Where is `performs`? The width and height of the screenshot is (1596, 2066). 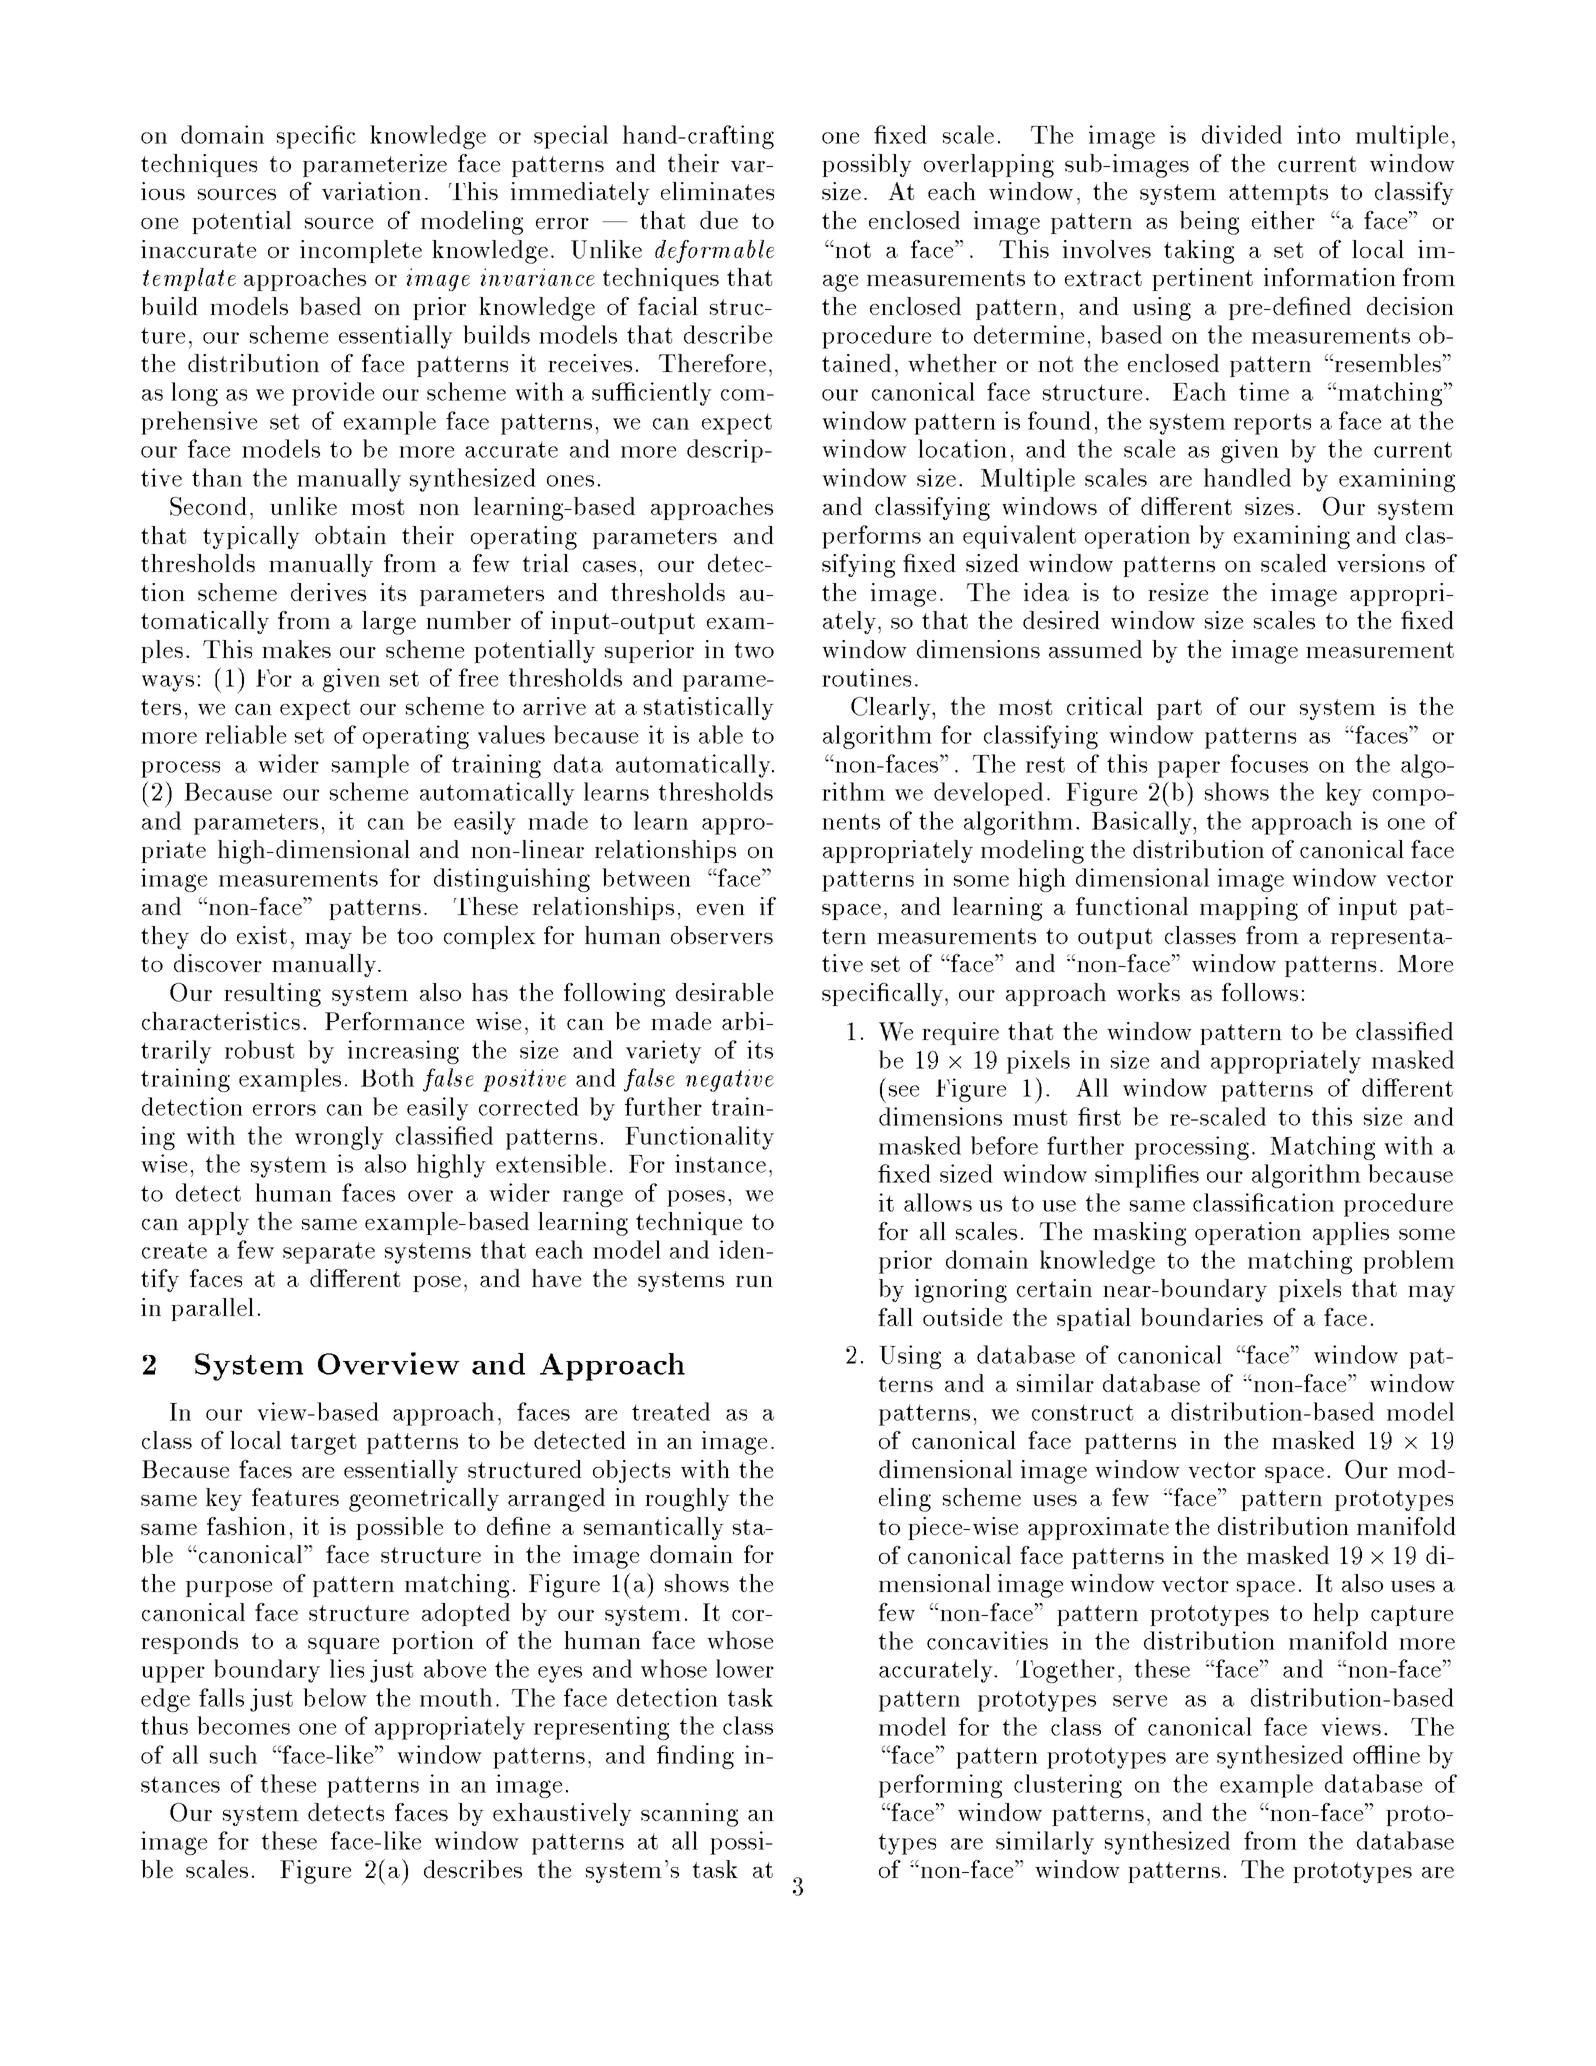
performs is located at coordinates (871, 537).
